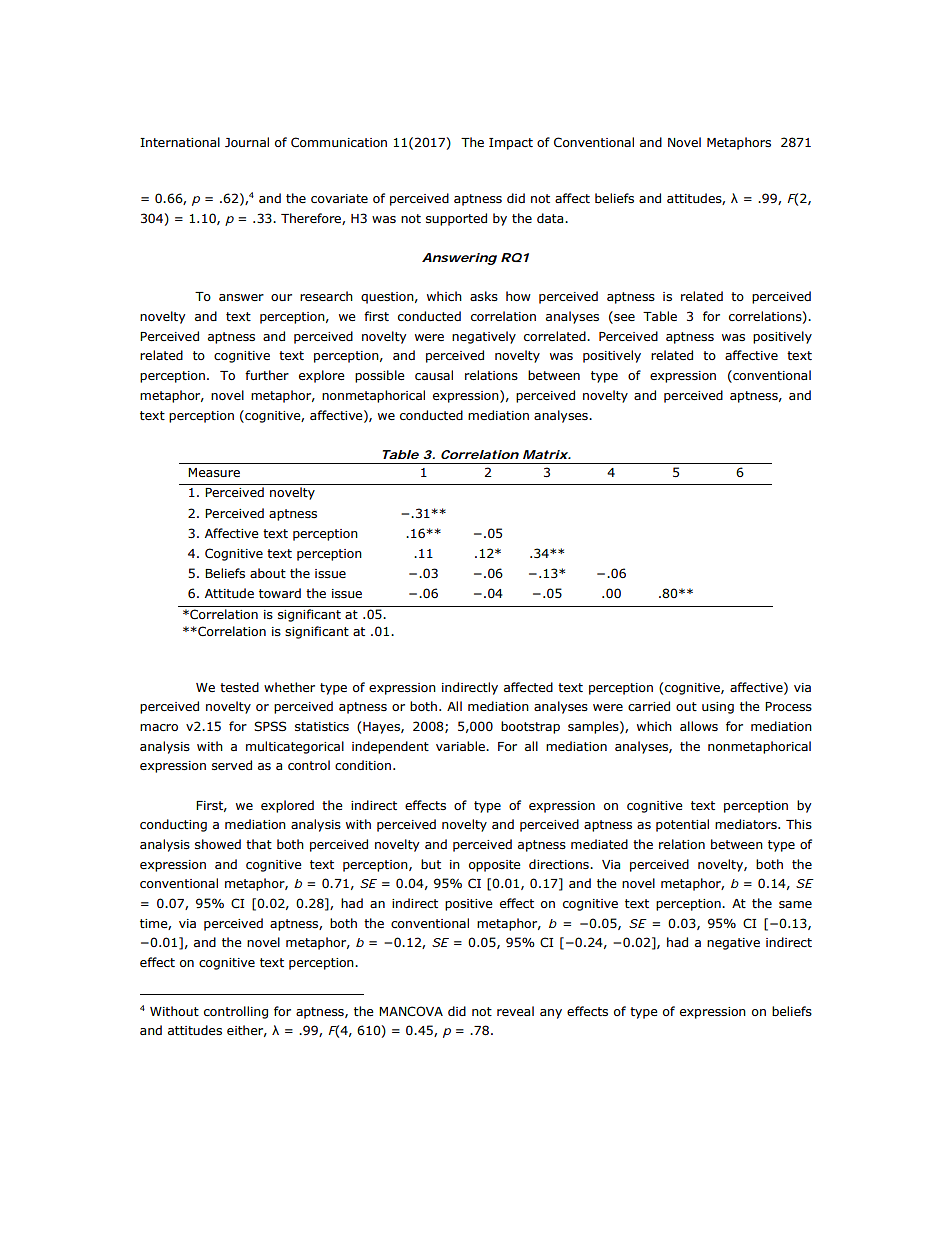 This document has width=952, height=1233. Describe the element at coordinates (551, 218) in the document. I see `data` at that location.
